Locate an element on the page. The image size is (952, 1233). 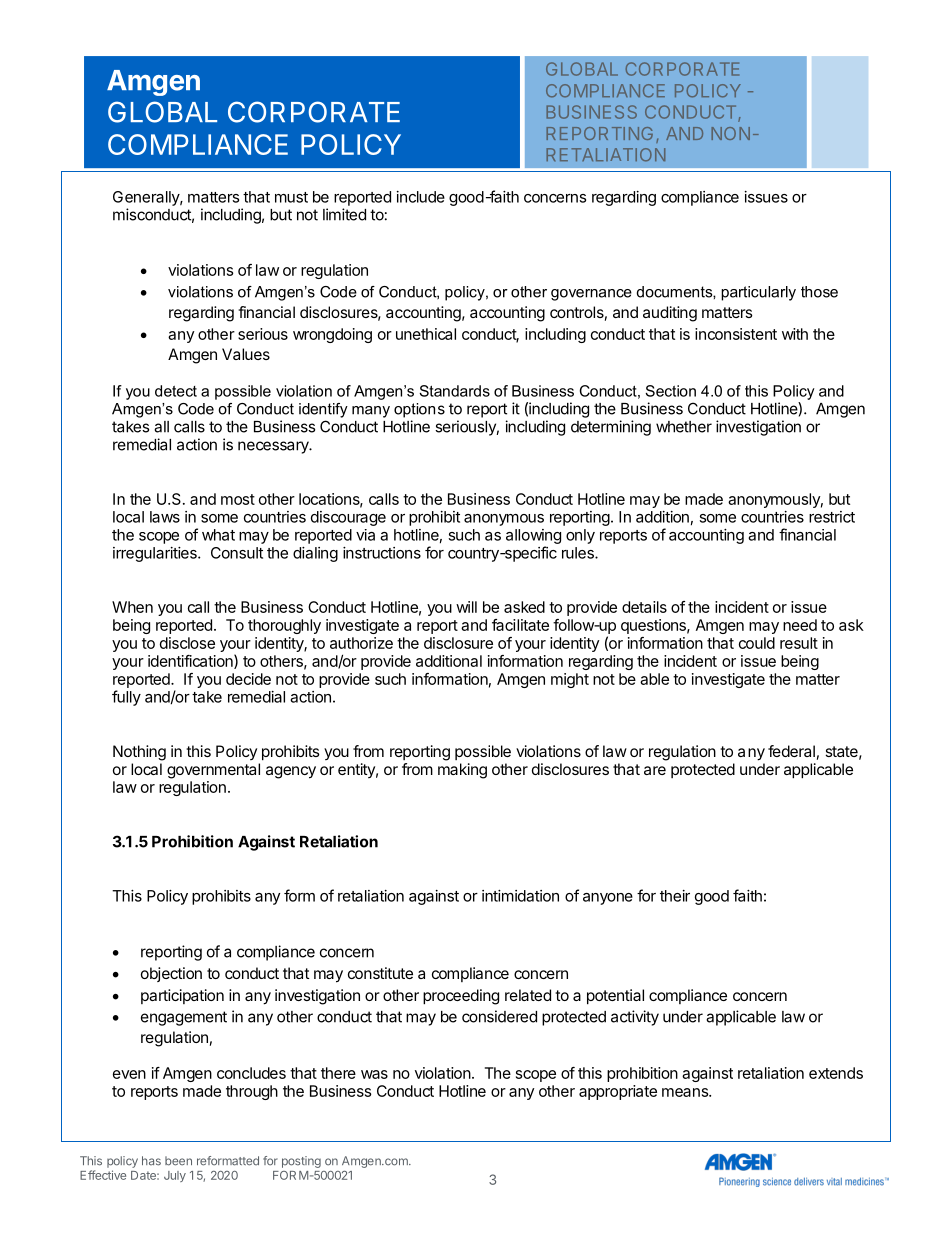
been is located at coordinates (178, 1161).
